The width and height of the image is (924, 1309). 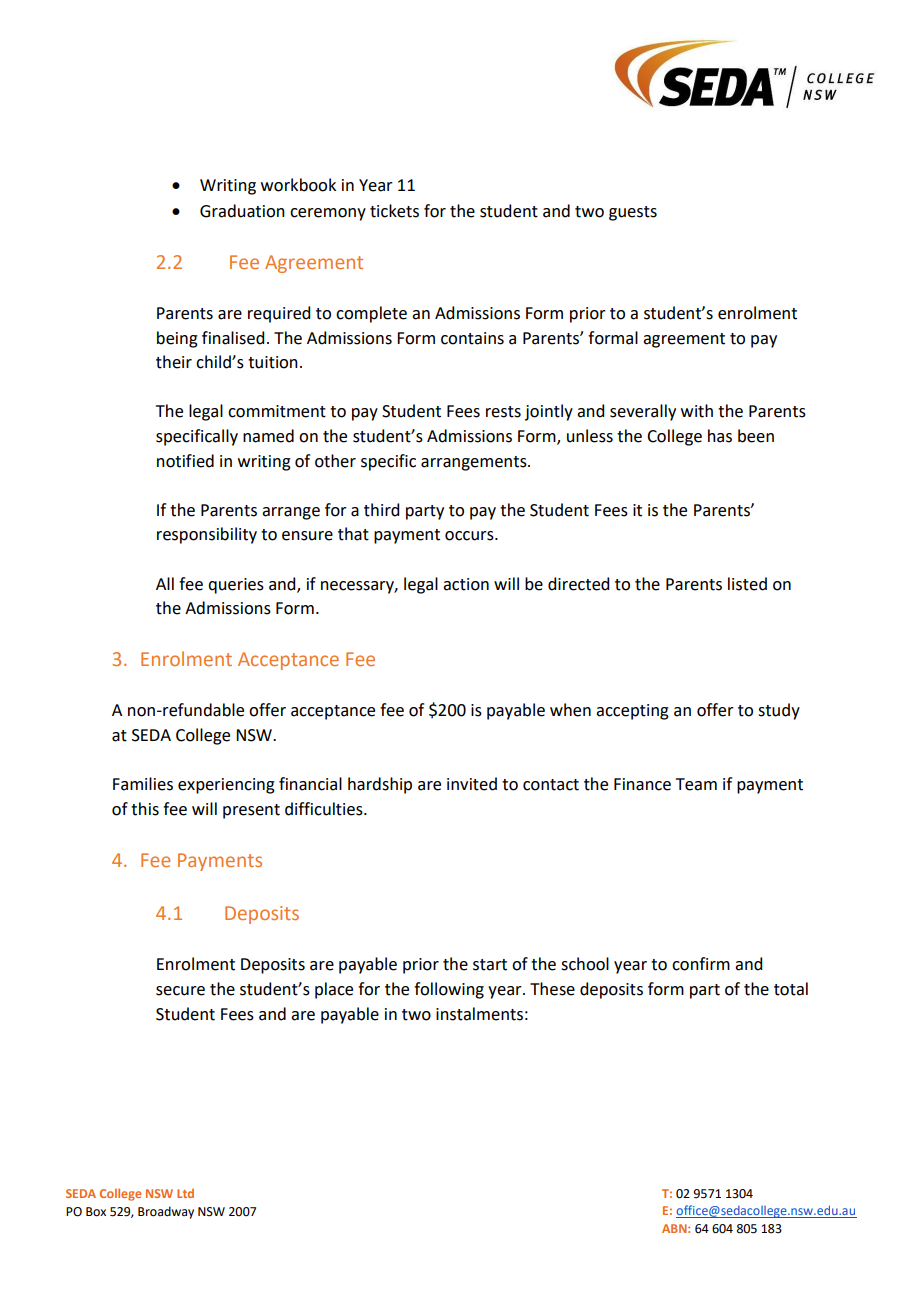 What do you see at coordinates (242, 211) in the image?
I see `Graduation` at bounding box center [242, 211].
